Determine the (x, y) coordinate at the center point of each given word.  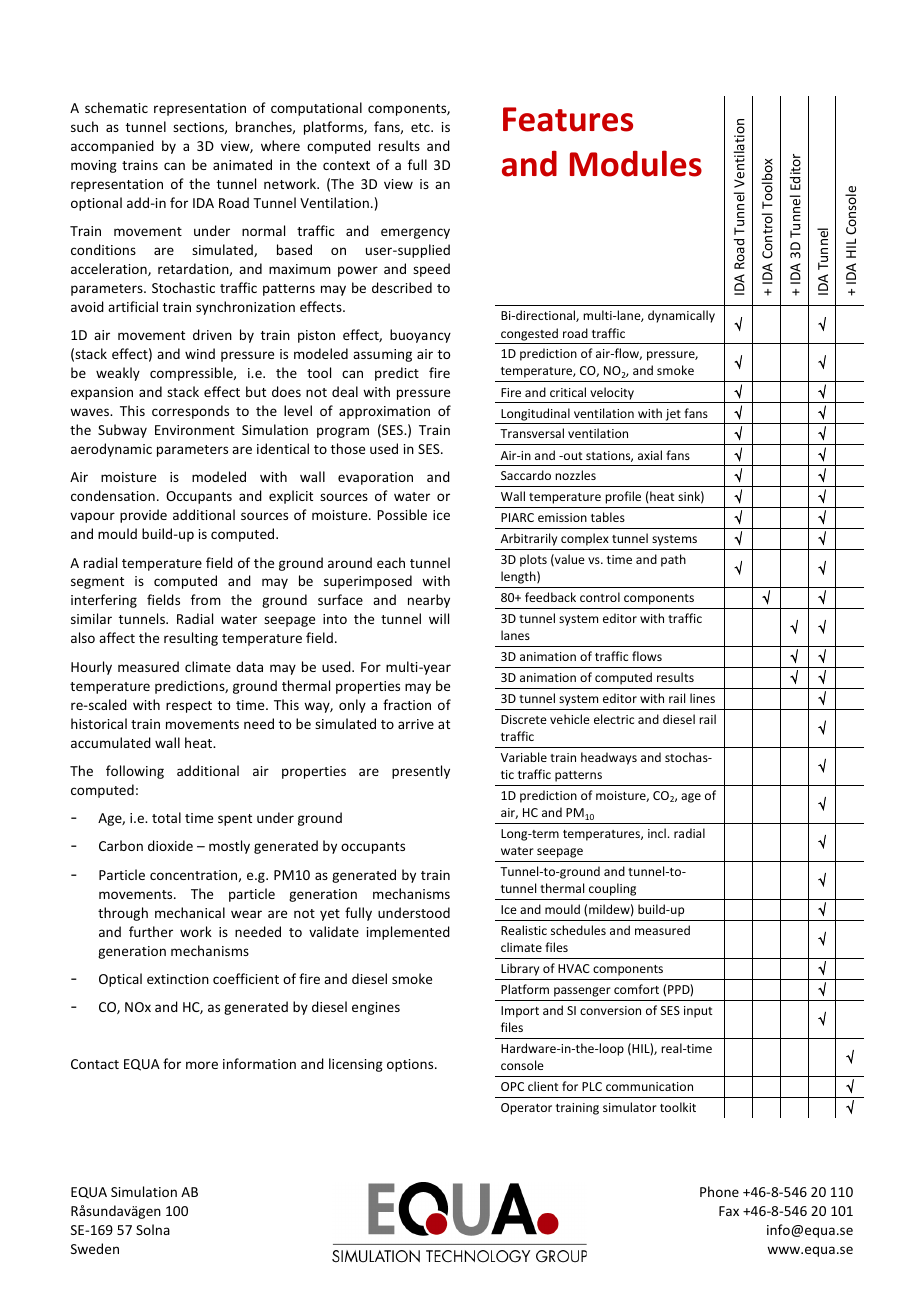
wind (200, 353)
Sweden (95, 1248)
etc (421, 127)
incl (657, 833)
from (206, 599)
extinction (178, 979)
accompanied (112, 147)
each (391, 562)
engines (376, 1008)
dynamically (681, 316)
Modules (636, 163)
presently (421, 772)
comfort (636, 989)
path (673, 560)
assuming (382, 355)
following (135, 772)
